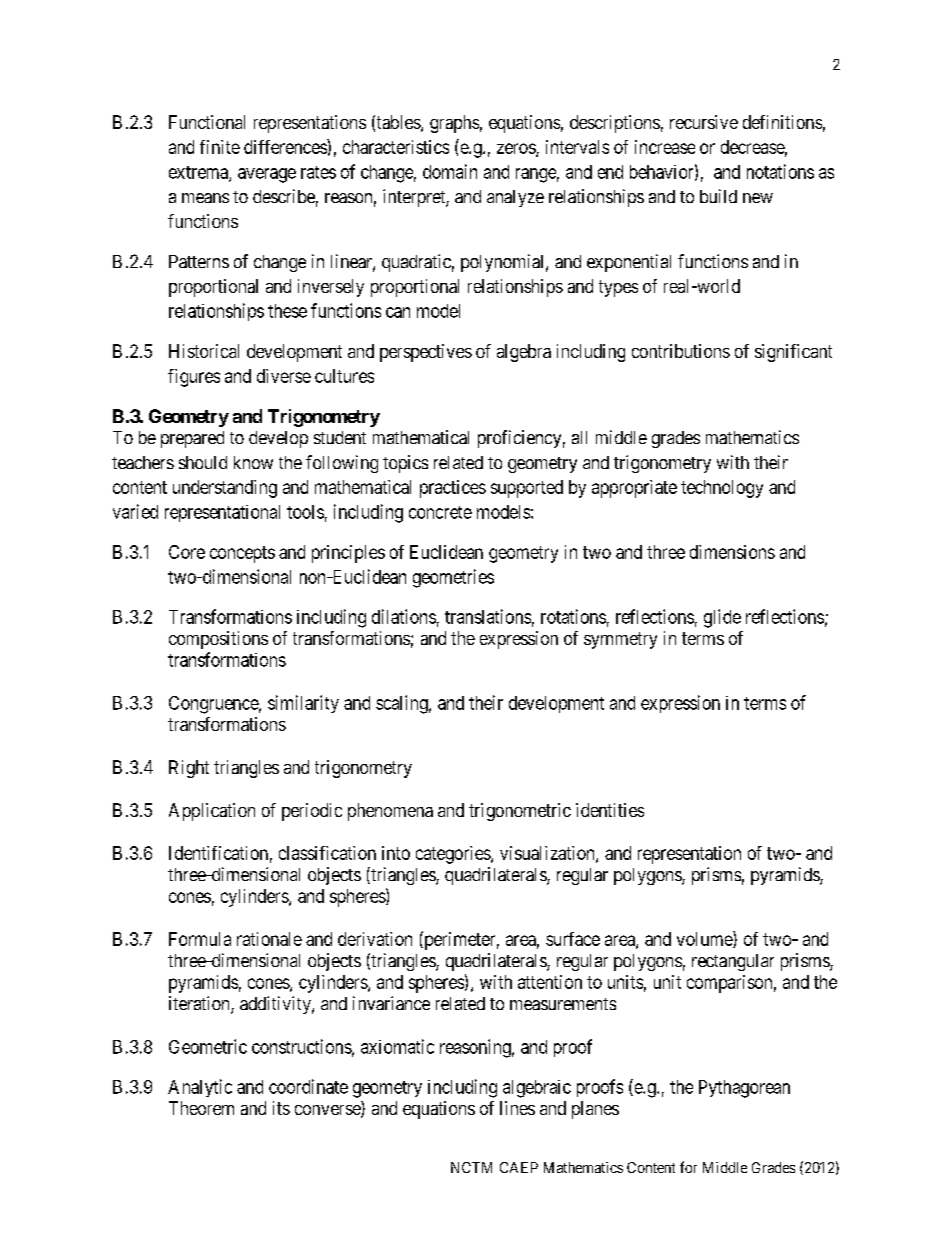  What do you see at coordinates (704, 122) in the screenshot?
I see `recursive` at bounding box center [704, 122].
